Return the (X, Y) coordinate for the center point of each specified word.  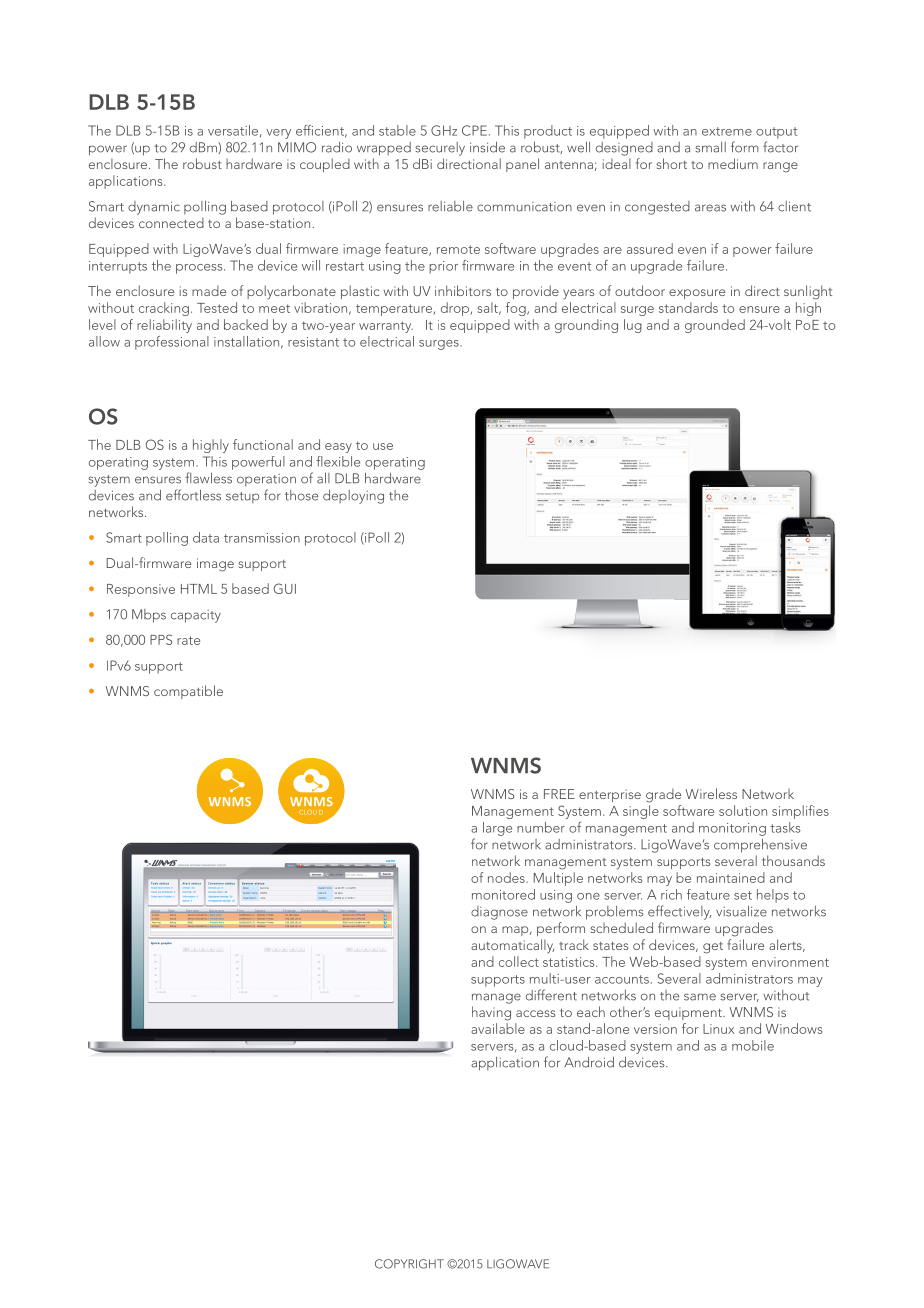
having (491, 1013)
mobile (753, 1045)
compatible (188, 692)
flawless (208, 478)
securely (440, 149)
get (713, 948)
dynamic (154, 208)
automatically (512, 946)
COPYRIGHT (409, 1264)
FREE (559, 794)
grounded (715, 326)
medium (733, 163)
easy (338, 448)
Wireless (711, 793)
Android (589, 1062)
